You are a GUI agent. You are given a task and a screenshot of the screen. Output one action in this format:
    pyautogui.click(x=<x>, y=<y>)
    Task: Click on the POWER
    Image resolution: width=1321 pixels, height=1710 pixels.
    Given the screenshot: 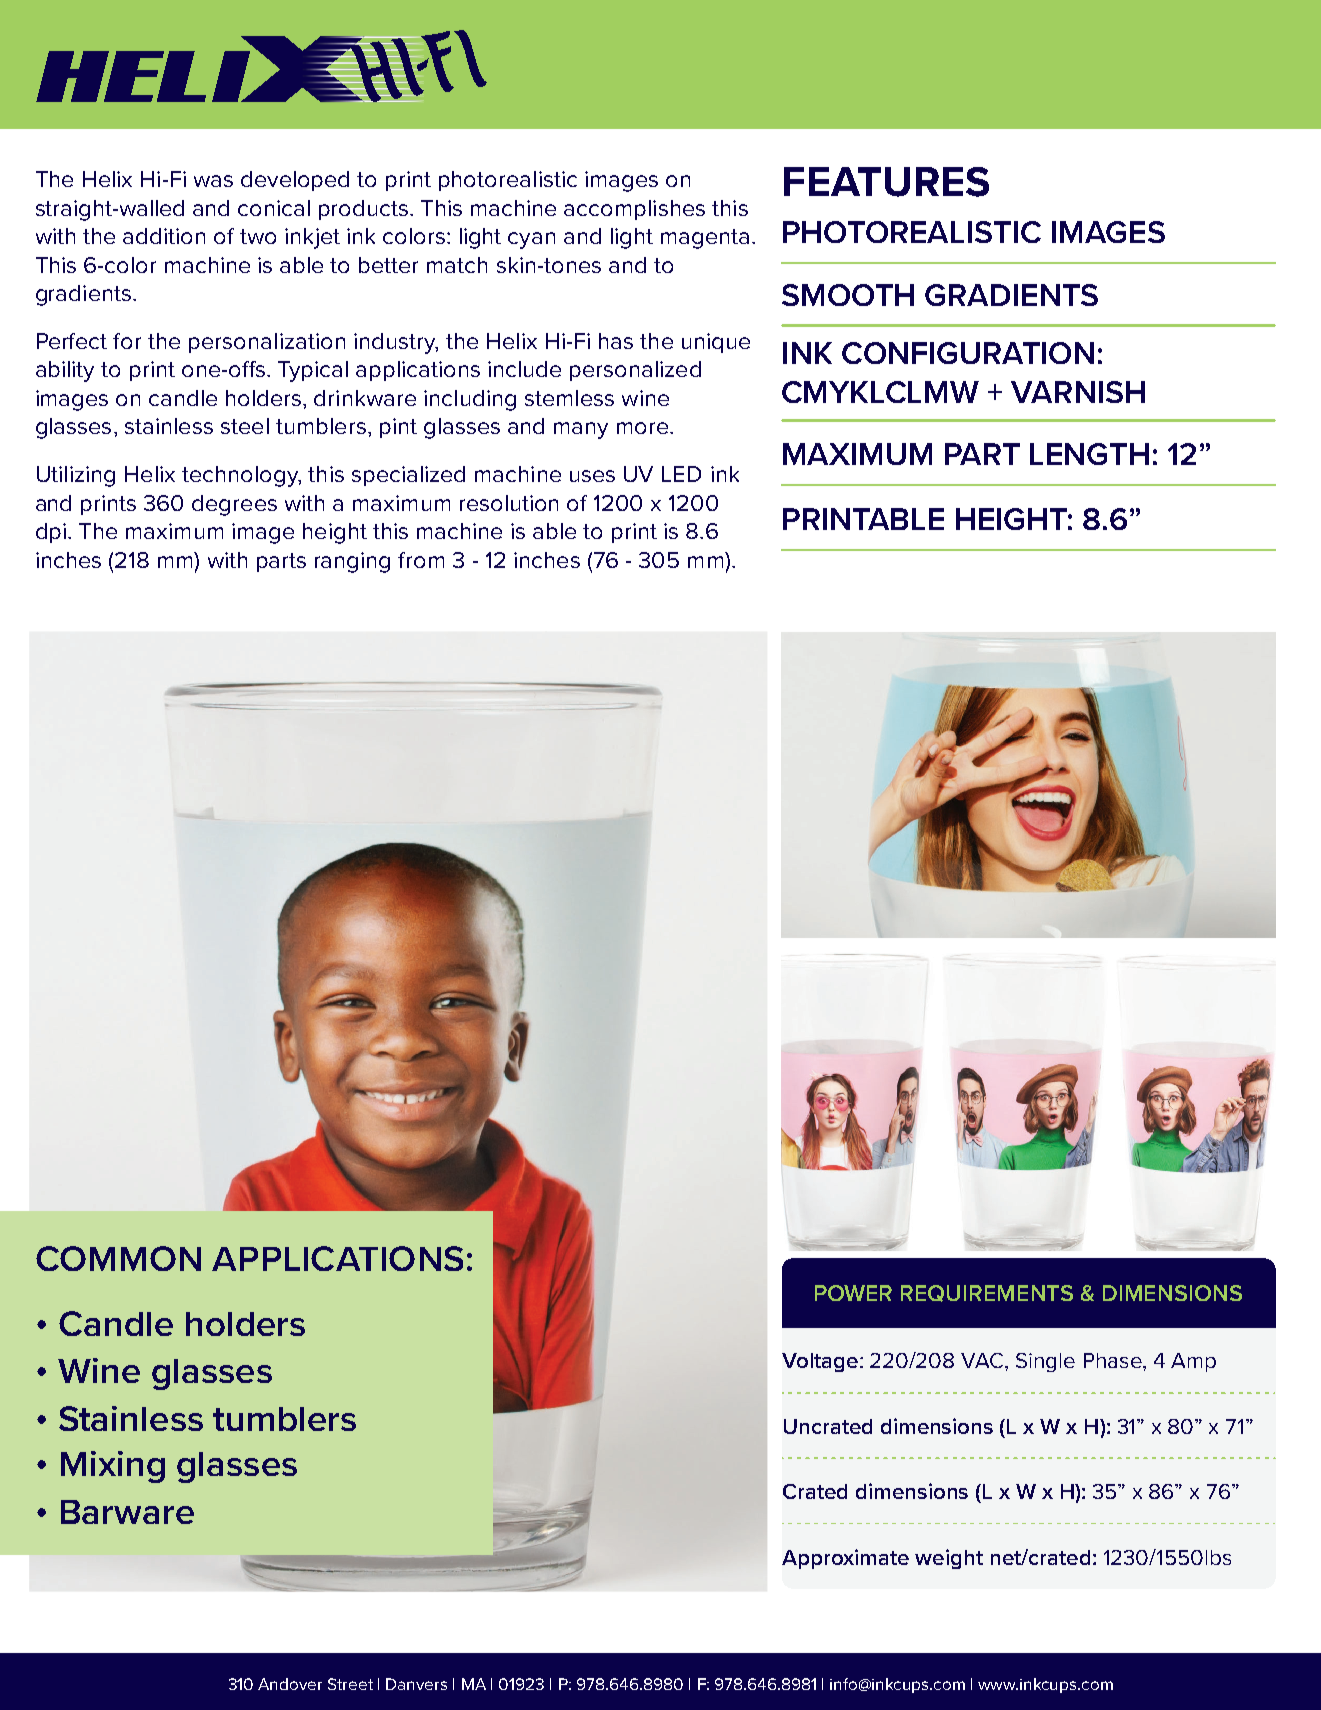 What is the action you would take?
    pyautogui.click(x=853, y=1293)
